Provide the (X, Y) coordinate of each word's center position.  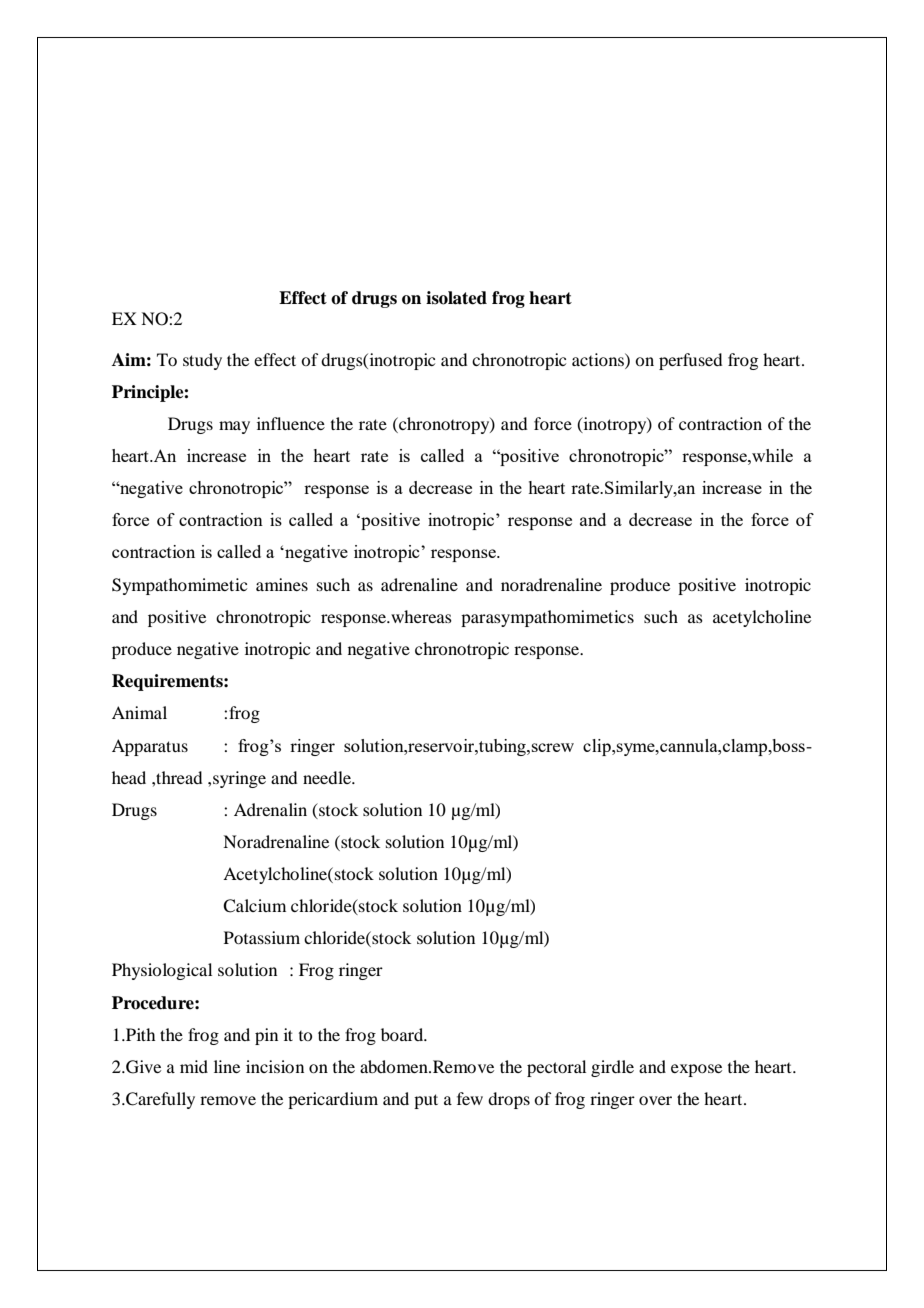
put (426, 1101)
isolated (456, 298)
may (234, 427)
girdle (612, 1068)
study (202, 361)
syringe (239, 779)
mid (194, 1066)
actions (599, 359)
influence (291, 423)
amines (282, 584)
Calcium (254, 906)
